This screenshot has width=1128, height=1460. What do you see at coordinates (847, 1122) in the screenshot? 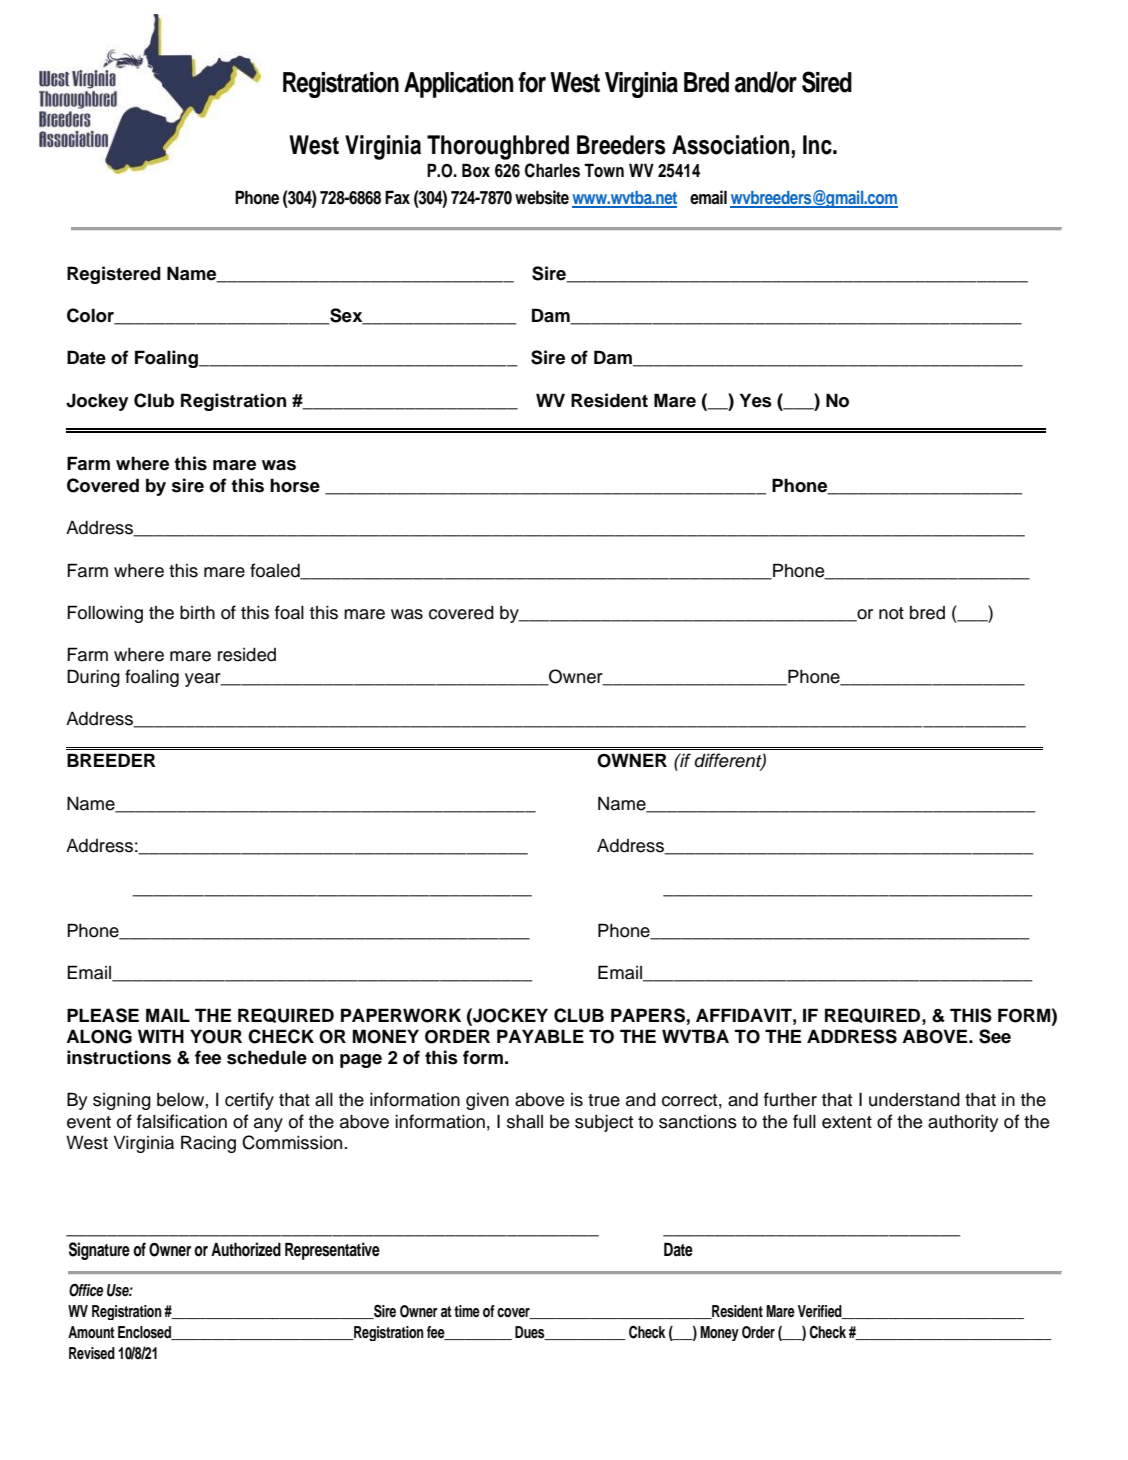
I see `extent` at bounding box center [847, 1122].
